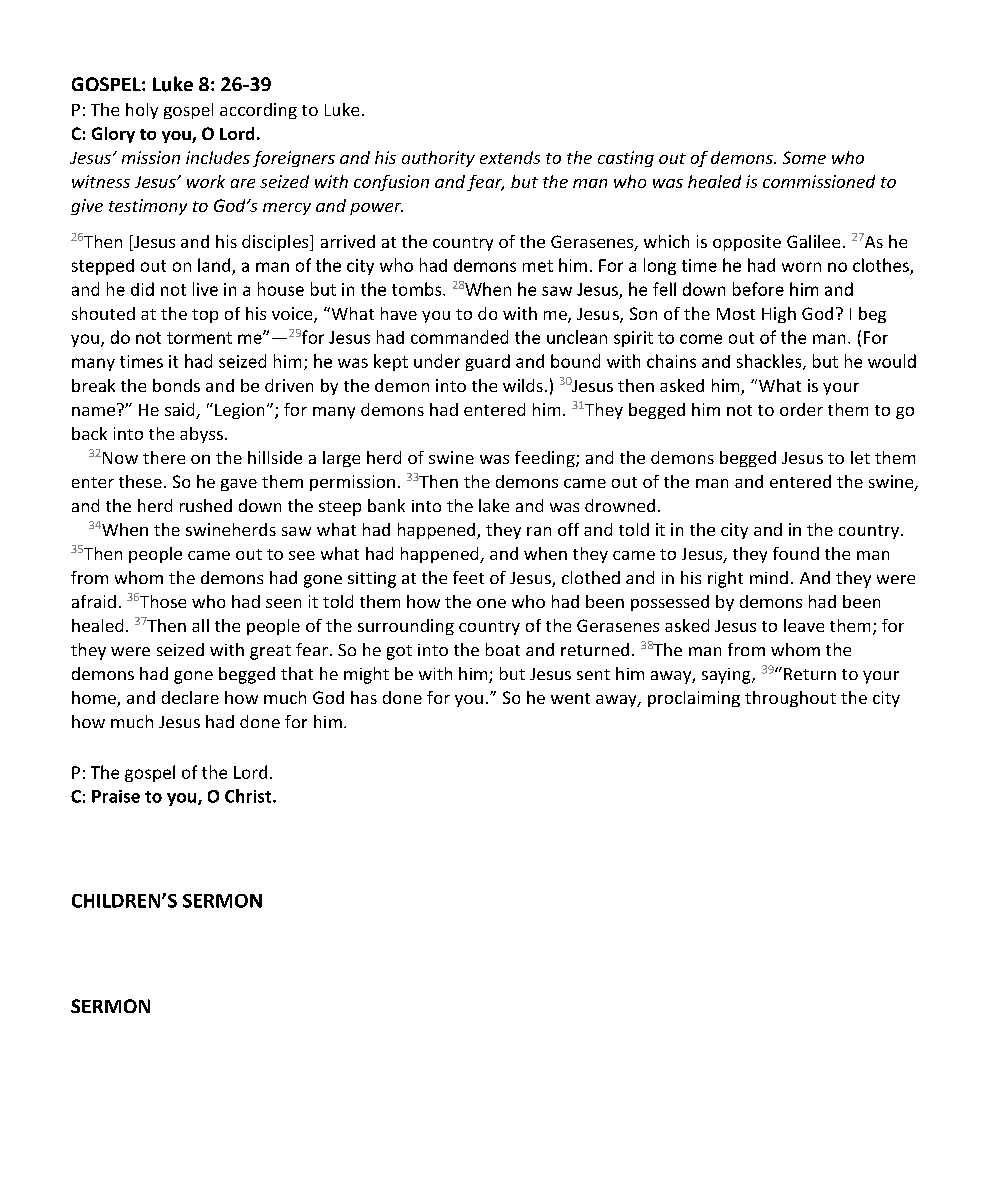 The width and height of the screenshot is (991, 1204). Describe the element at coordinates (804, 157) in the screenshot. I see `Some` at that location.
